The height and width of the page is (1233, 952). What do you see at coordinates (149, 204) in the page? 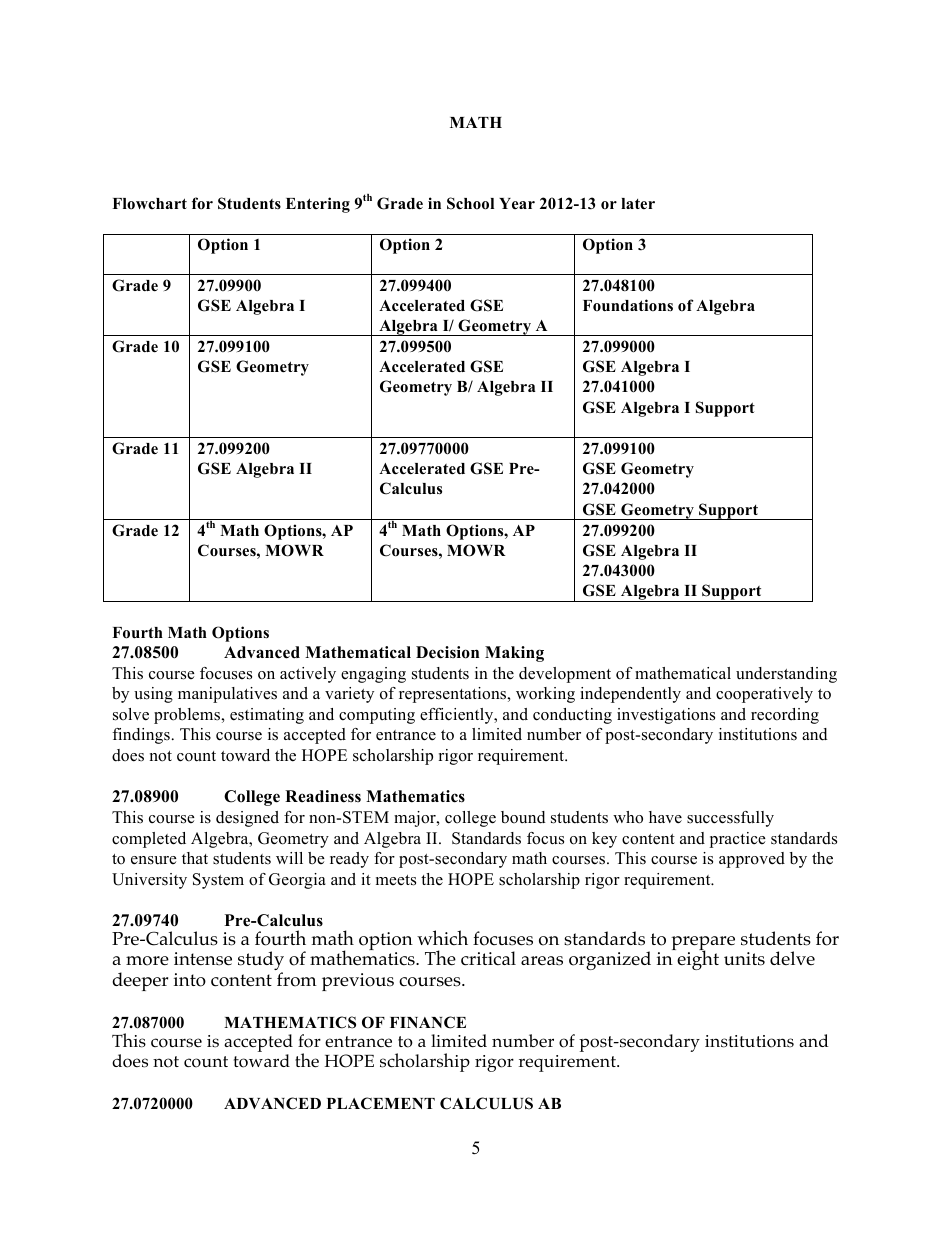
I see `Flowchart` at bounding box center [149, 204].
